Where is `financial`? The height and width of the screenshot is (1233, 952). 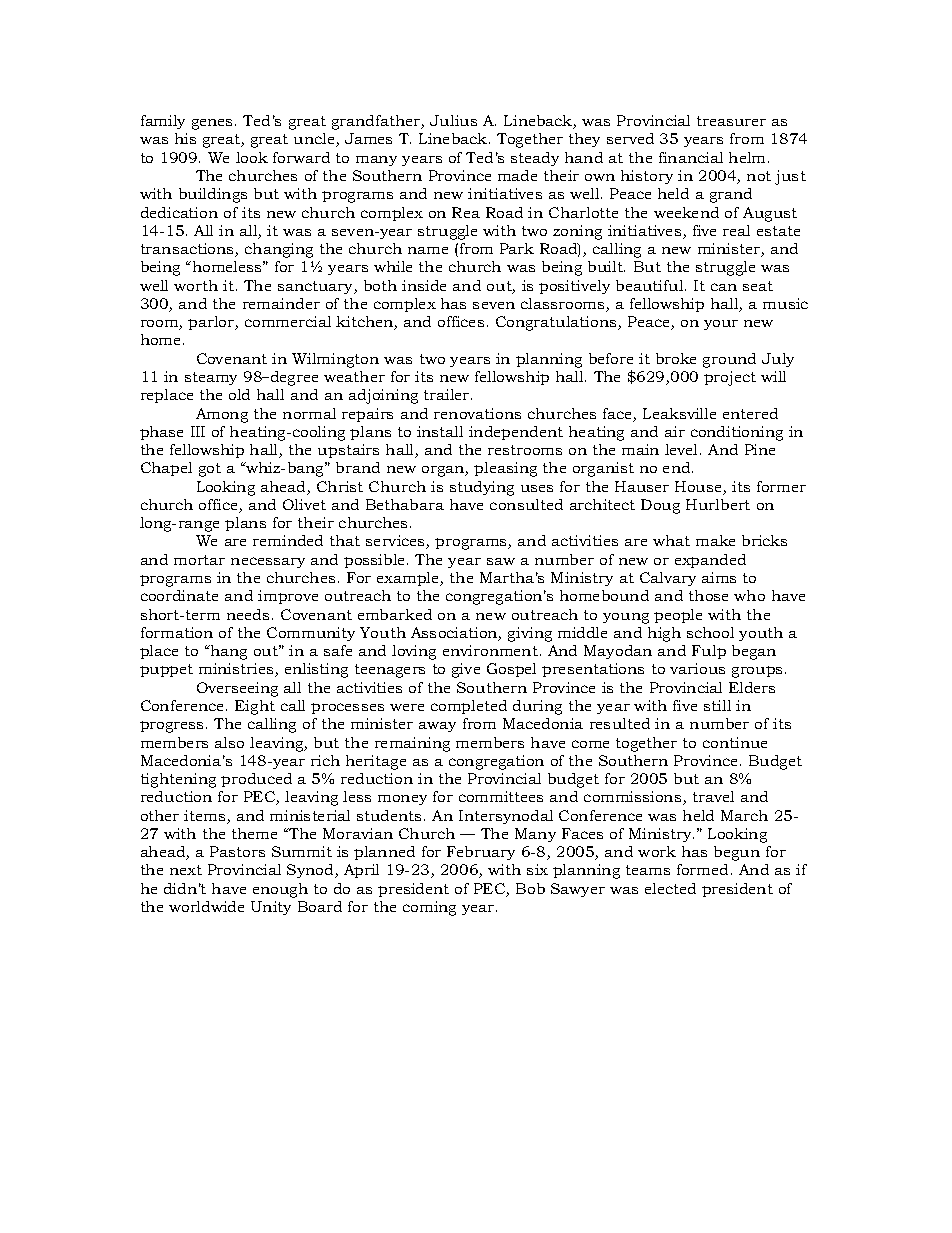
financial is located at coordinates (691, 157).
